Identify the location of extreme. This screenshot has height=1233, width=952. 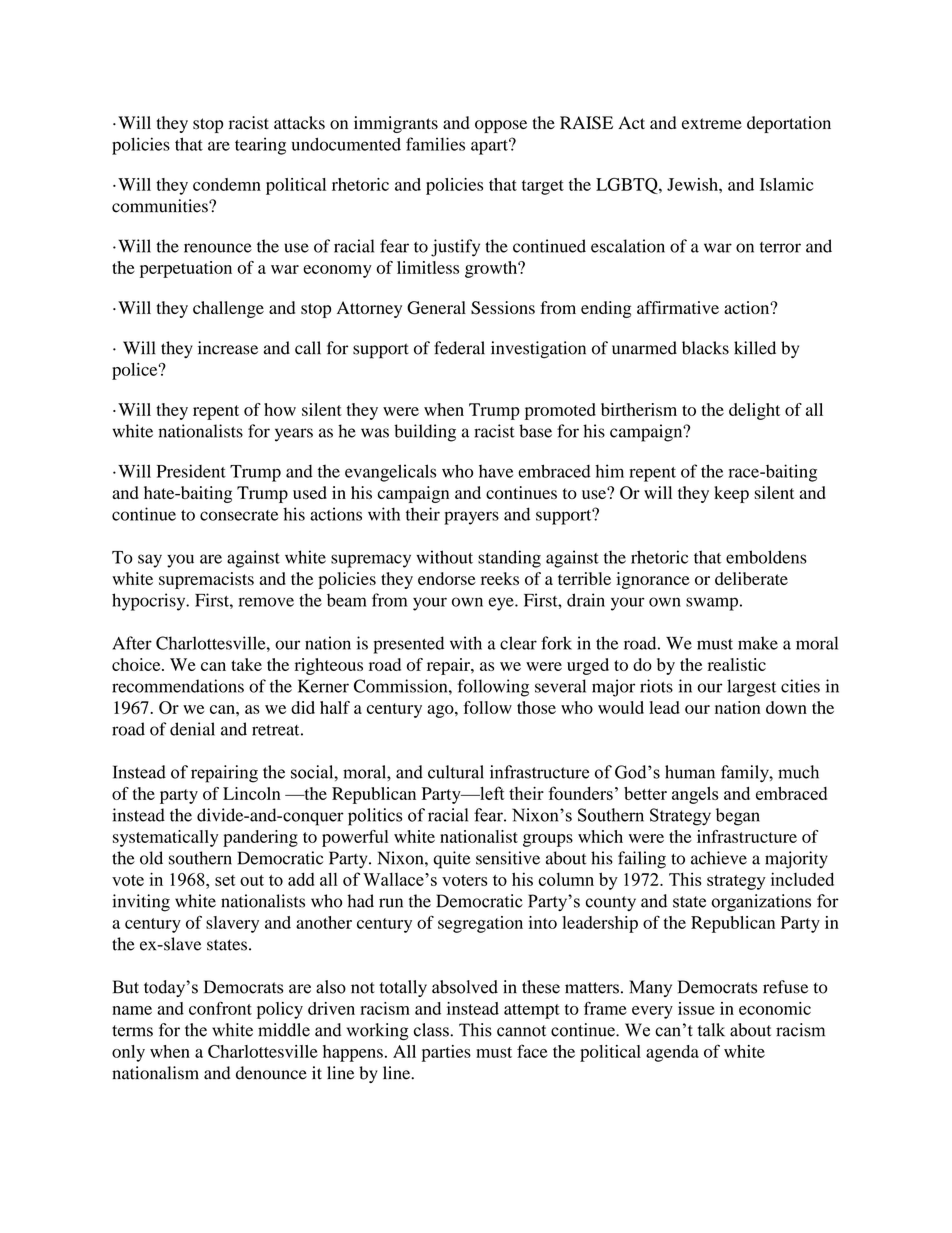
(712, 123).
